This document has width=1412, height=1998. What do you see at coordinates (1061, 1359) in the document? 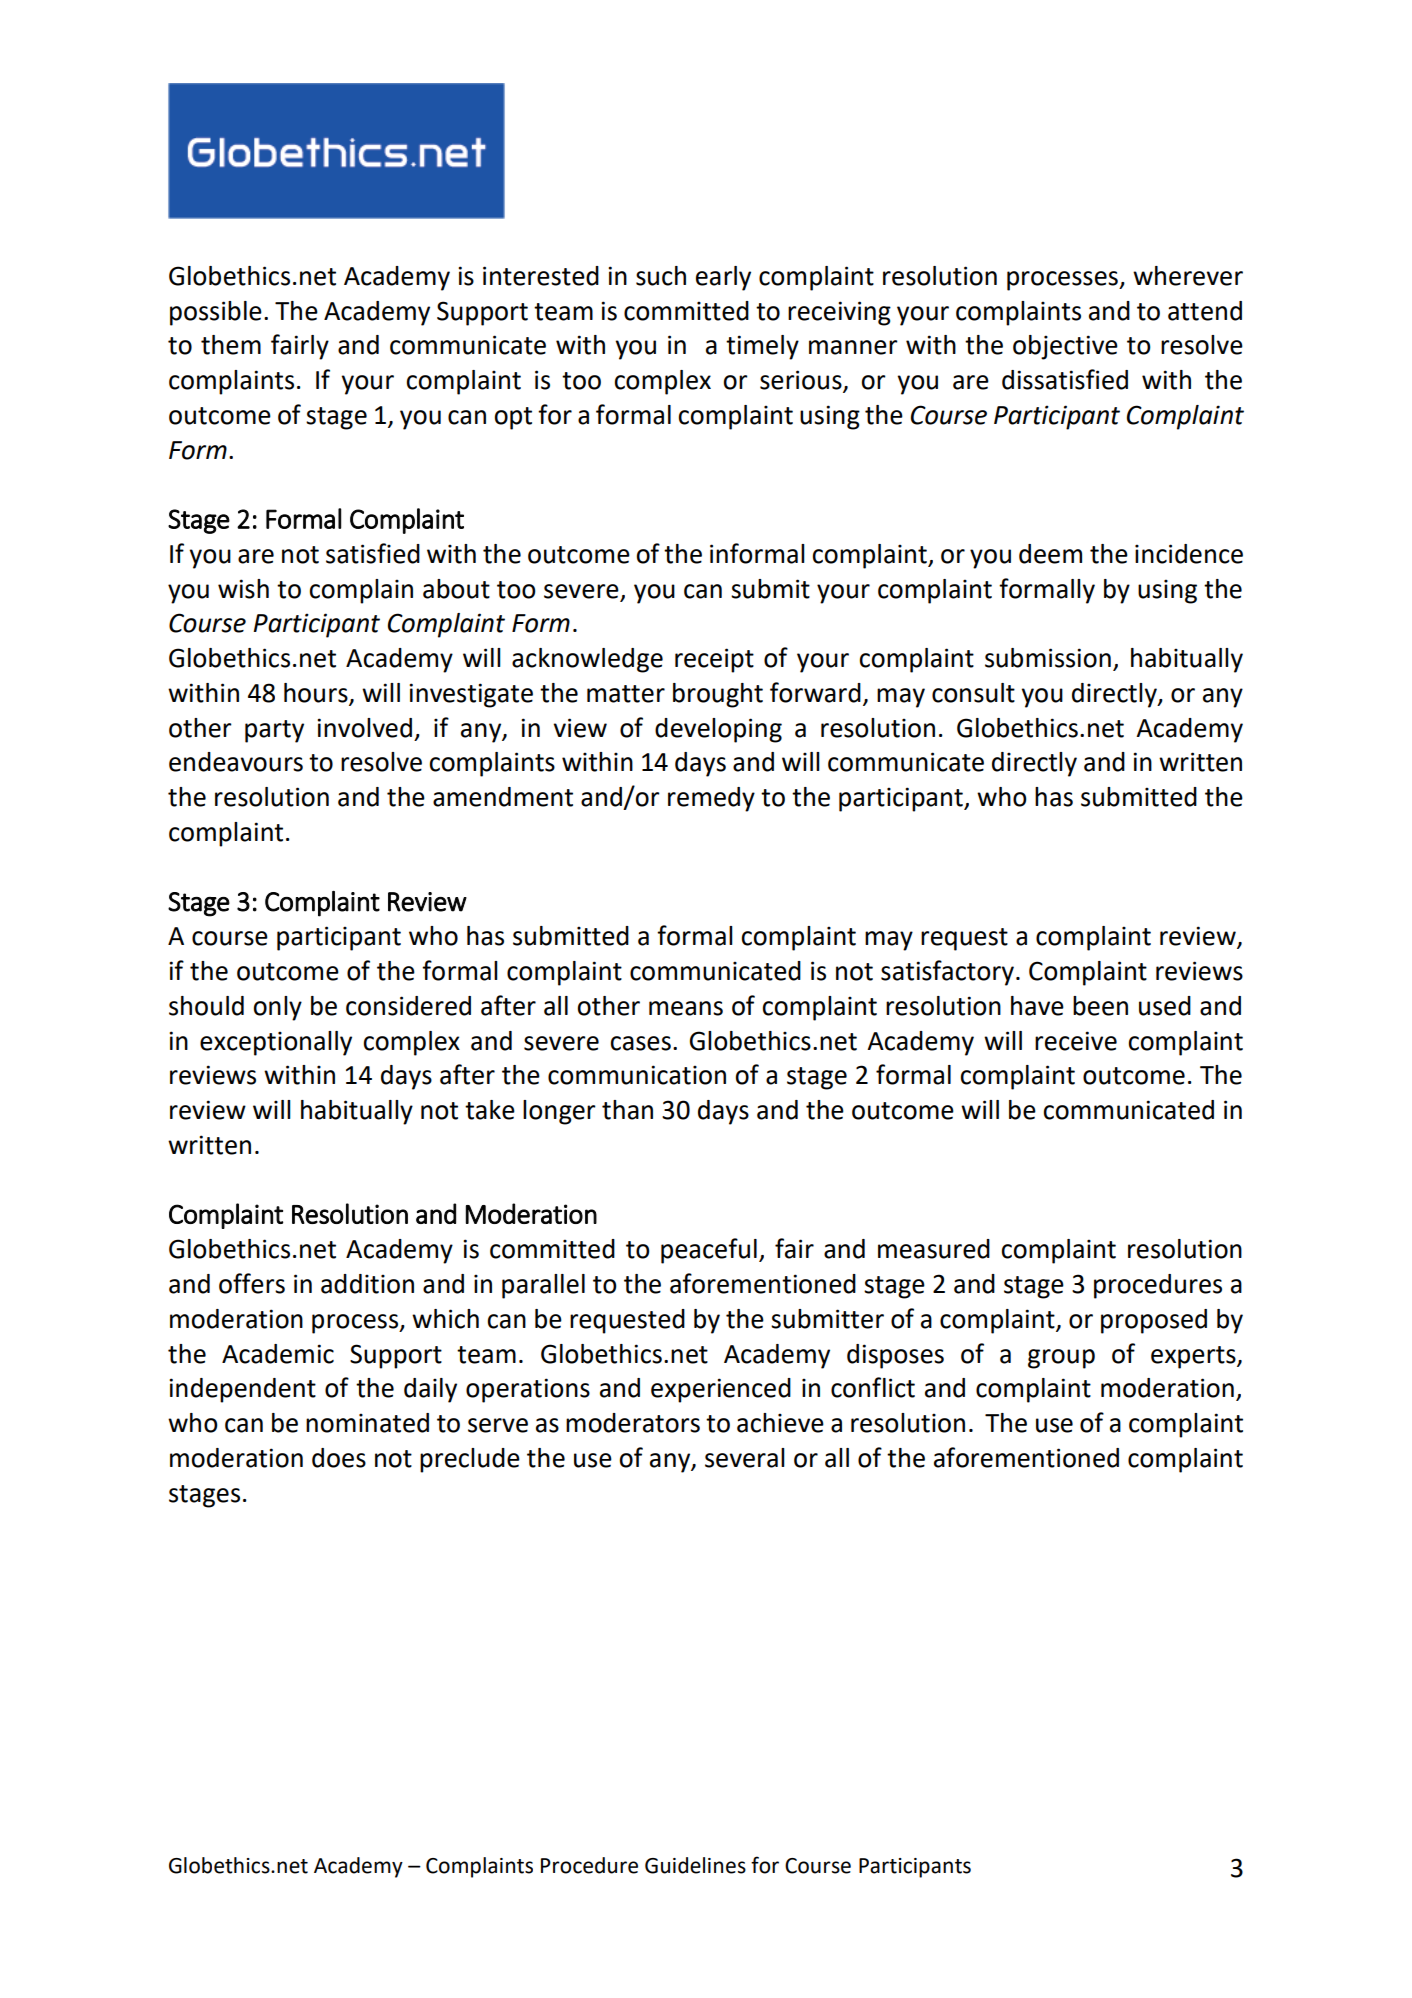
I see `group` at bounding box center [1061, 1359].
